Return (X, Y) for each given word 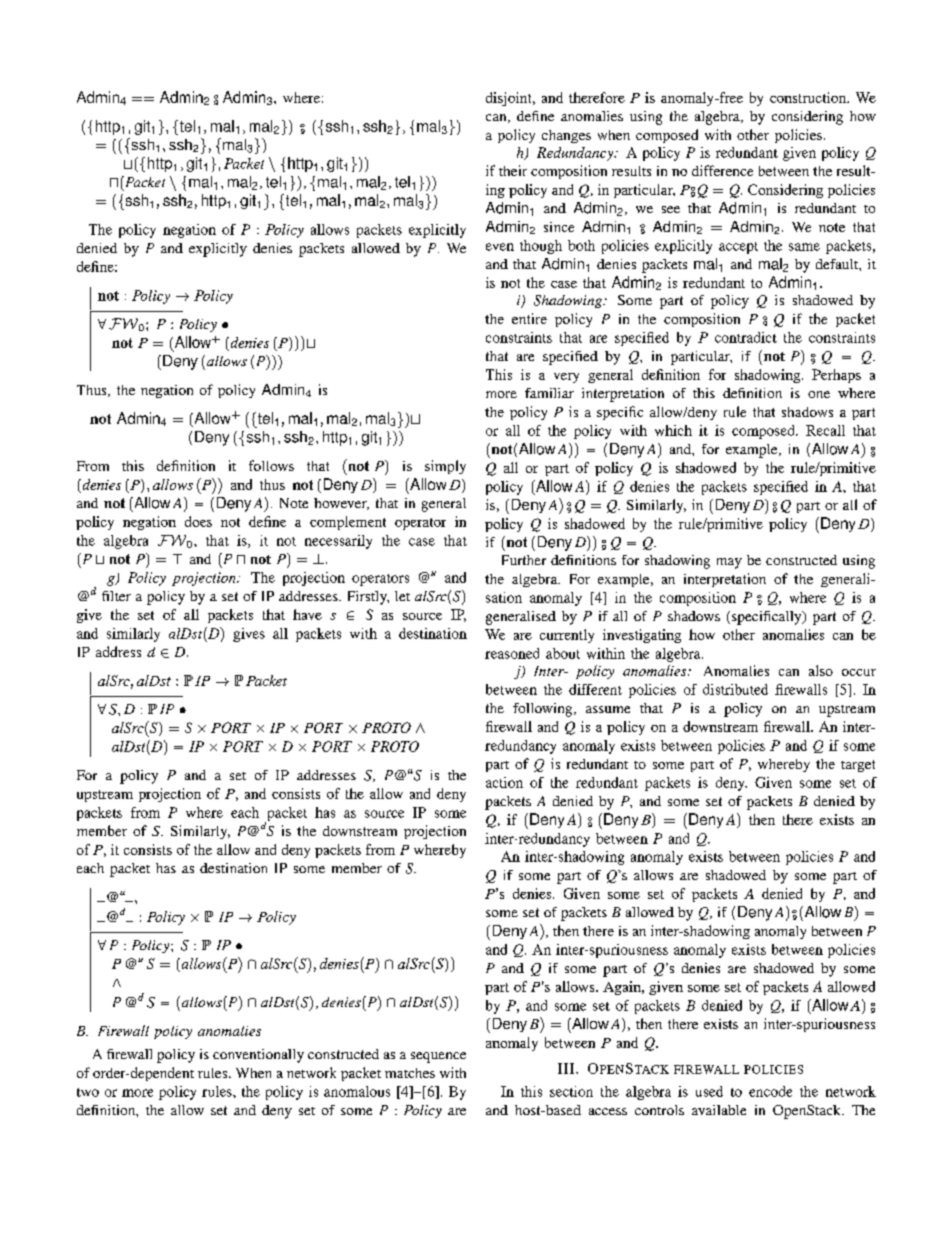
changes (566, 136)
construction (809, 97)
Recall (825, 430)
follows (271, 465)
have (307, 614)
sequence (438, 1057)
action (504, 782)
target (858, 766)
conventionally (258, 1056)
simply (445, 467)
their (513, 170)
